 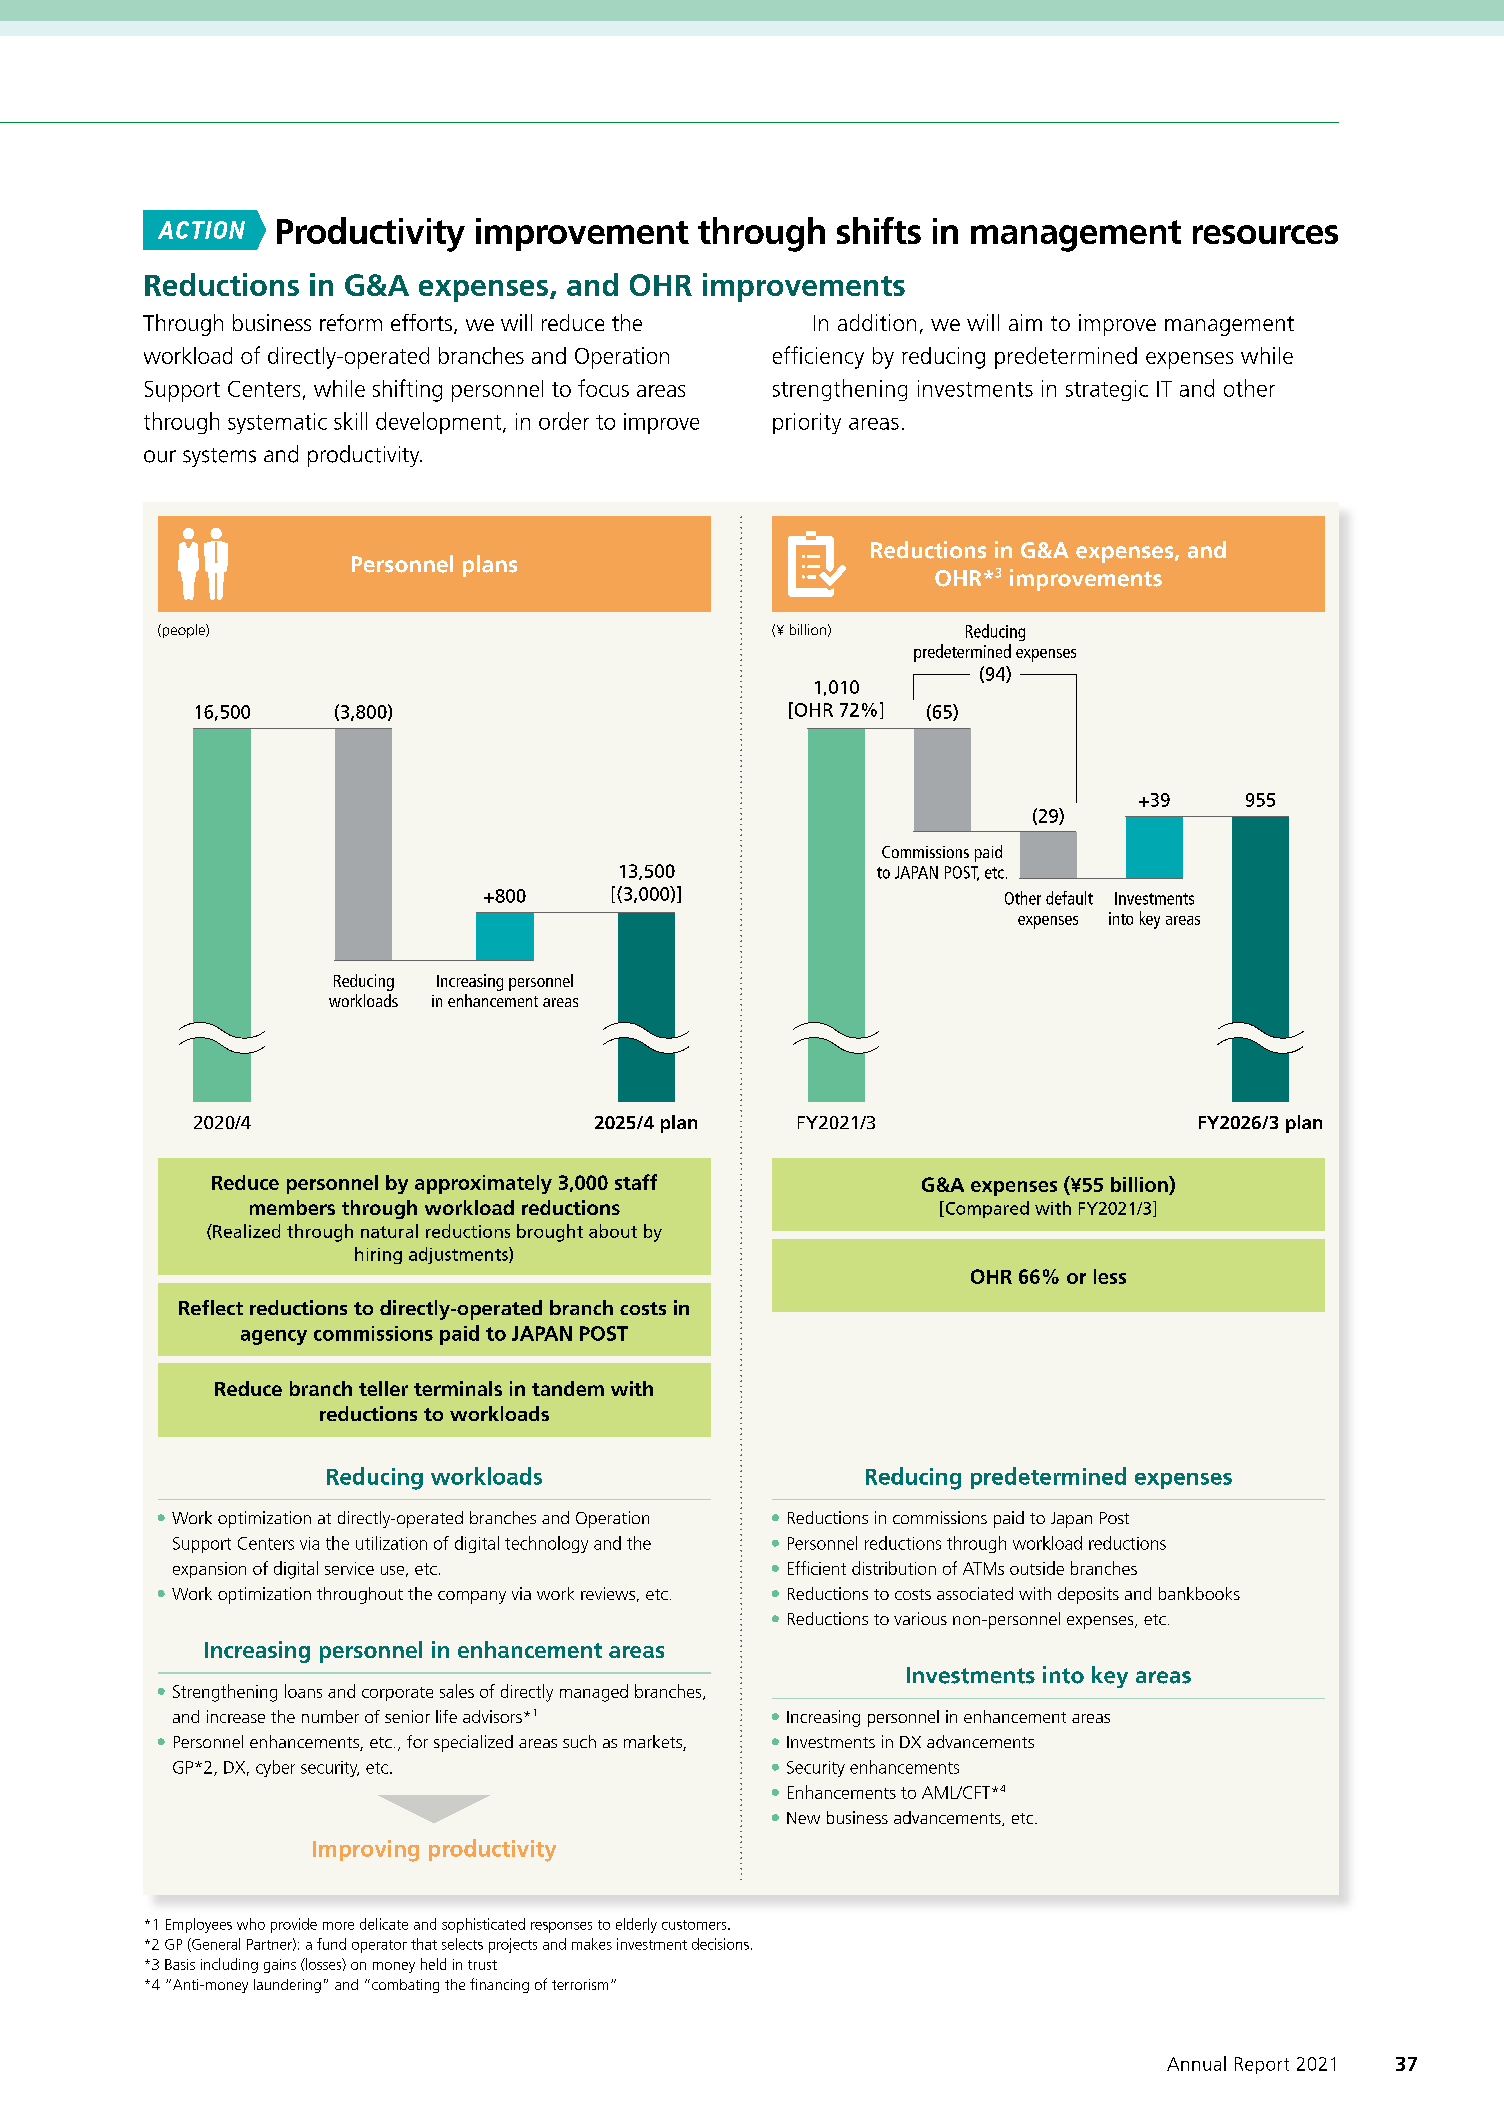 I want to click on decisions, so click(x=720, y=1944).
